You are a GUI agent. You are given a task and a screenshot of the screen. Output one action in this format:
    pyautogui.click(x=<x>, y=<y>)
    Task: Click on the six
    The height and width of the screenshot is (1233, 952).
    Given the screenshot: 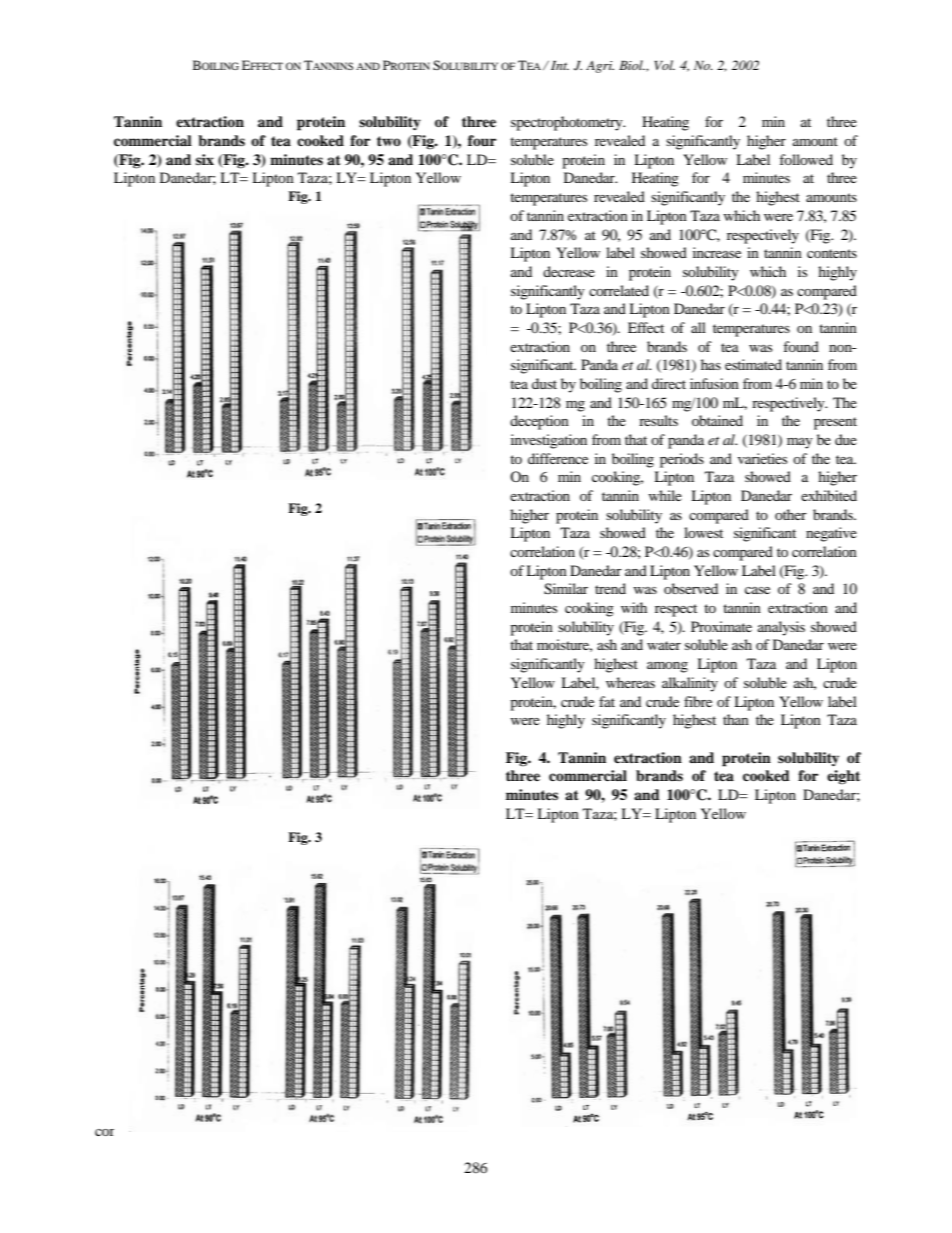 What is the action you would take?
    pyautogui.click(x=205, y=159)
